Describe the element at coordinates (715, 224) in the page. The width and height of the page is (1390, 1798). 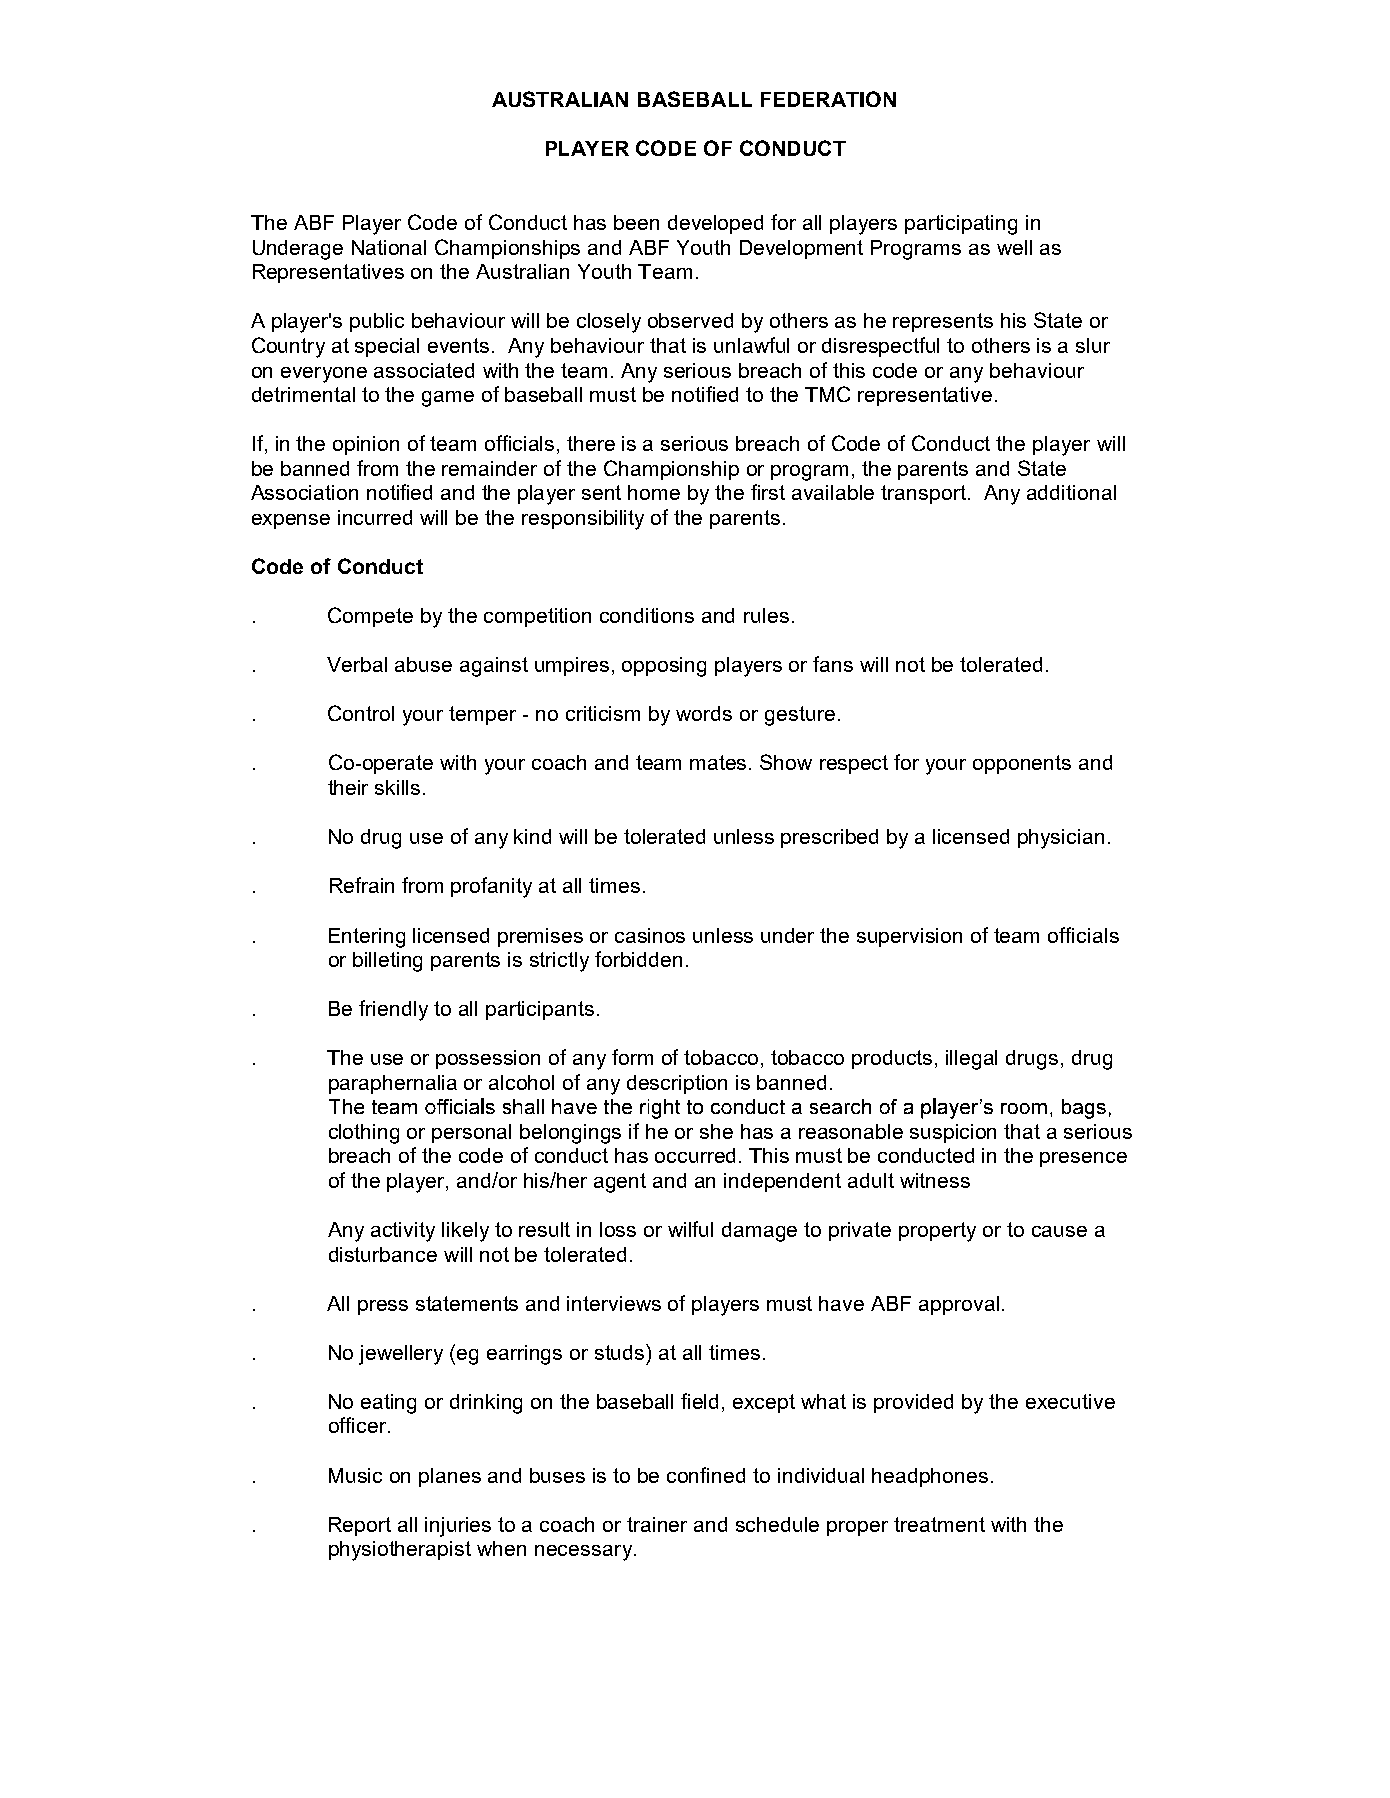
I see `developed` at that location.
